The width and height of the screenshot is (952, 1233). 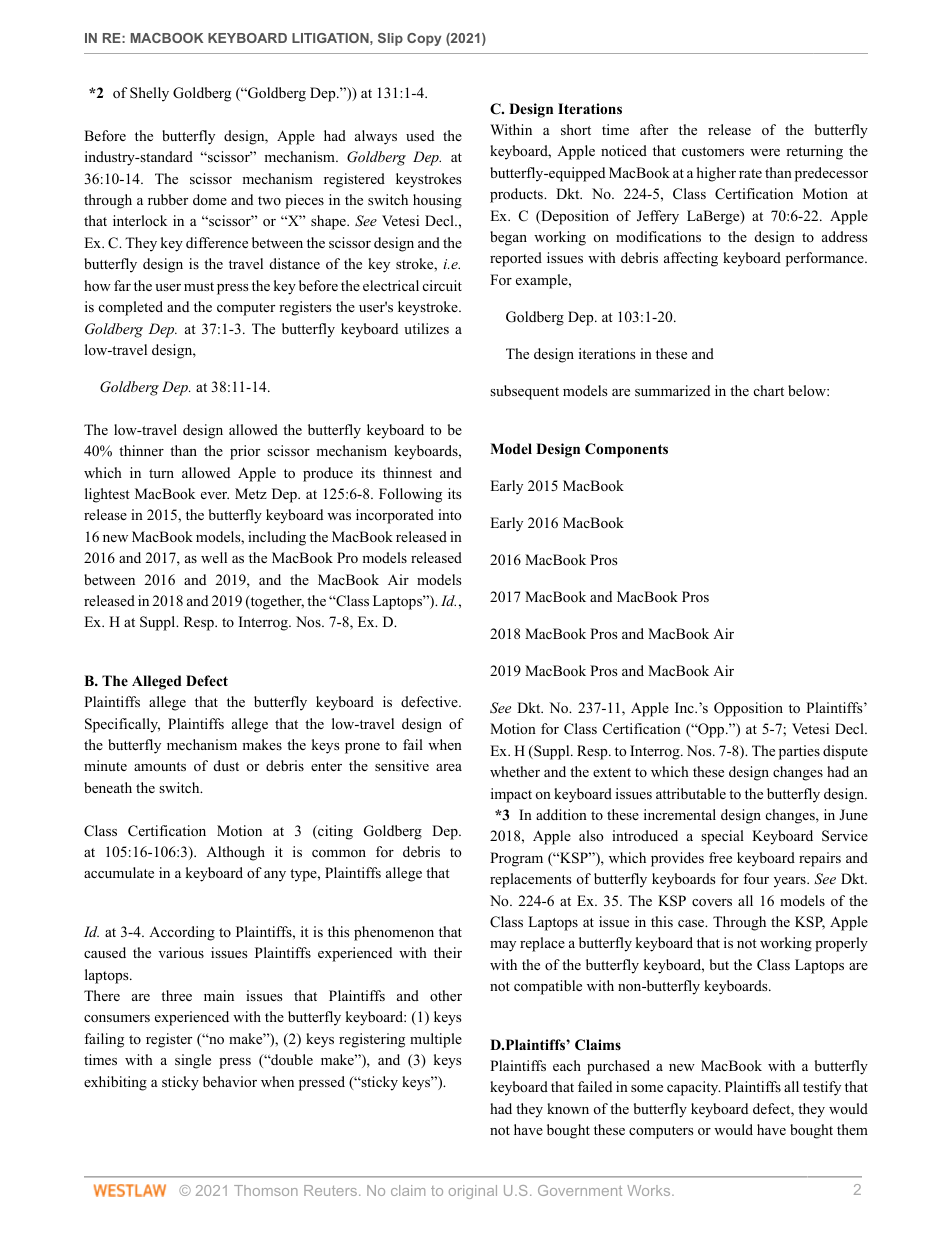 I want to click on well, so click(x=214, y=557).
